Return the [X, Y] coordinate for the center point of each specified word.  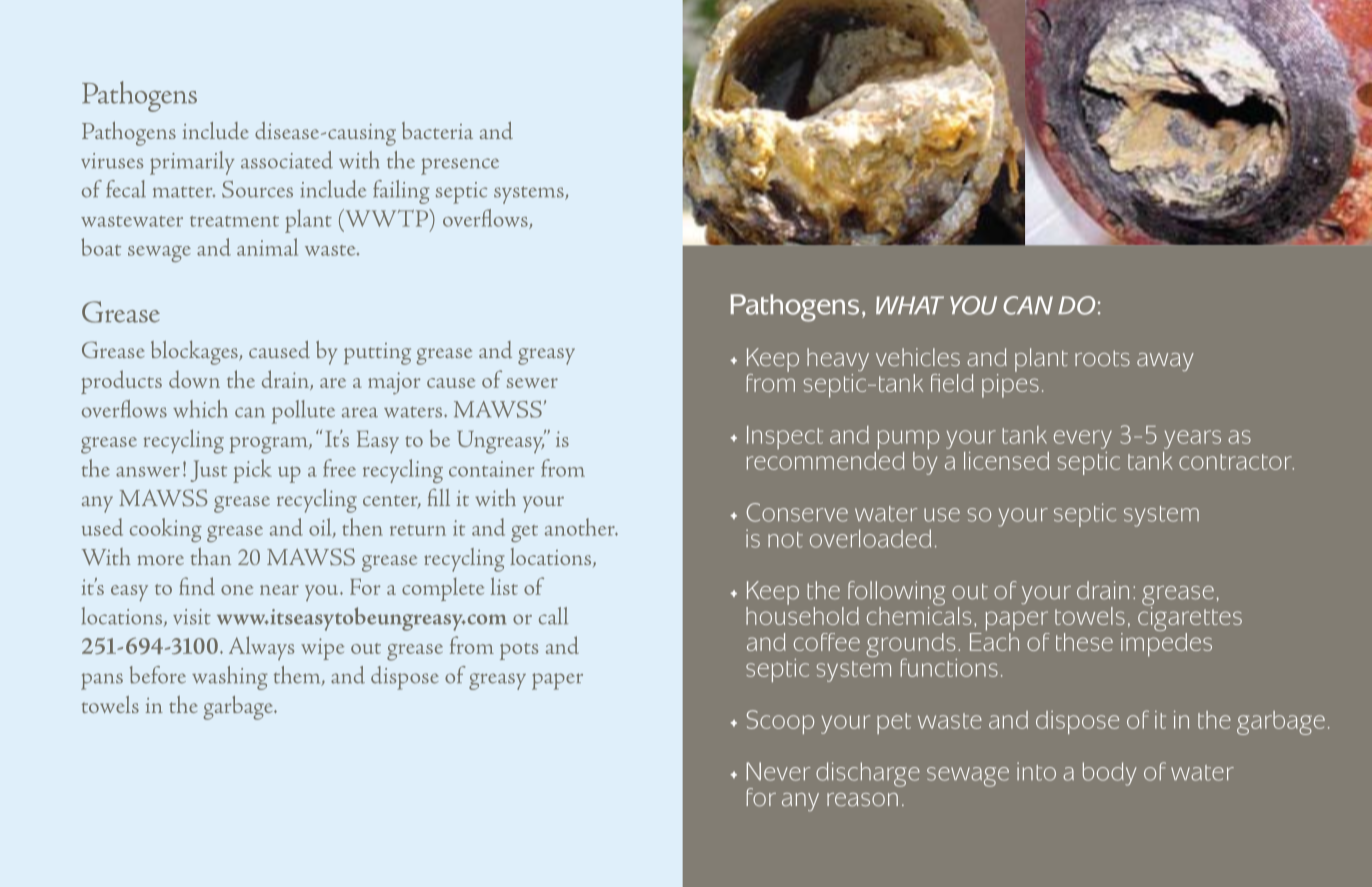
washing [230, 678]
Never [778, 771]
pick [252, 471]
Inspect [785, 437]
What [910, 305]
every [1083, 439]
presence [460, 166]
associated [287, 160]
